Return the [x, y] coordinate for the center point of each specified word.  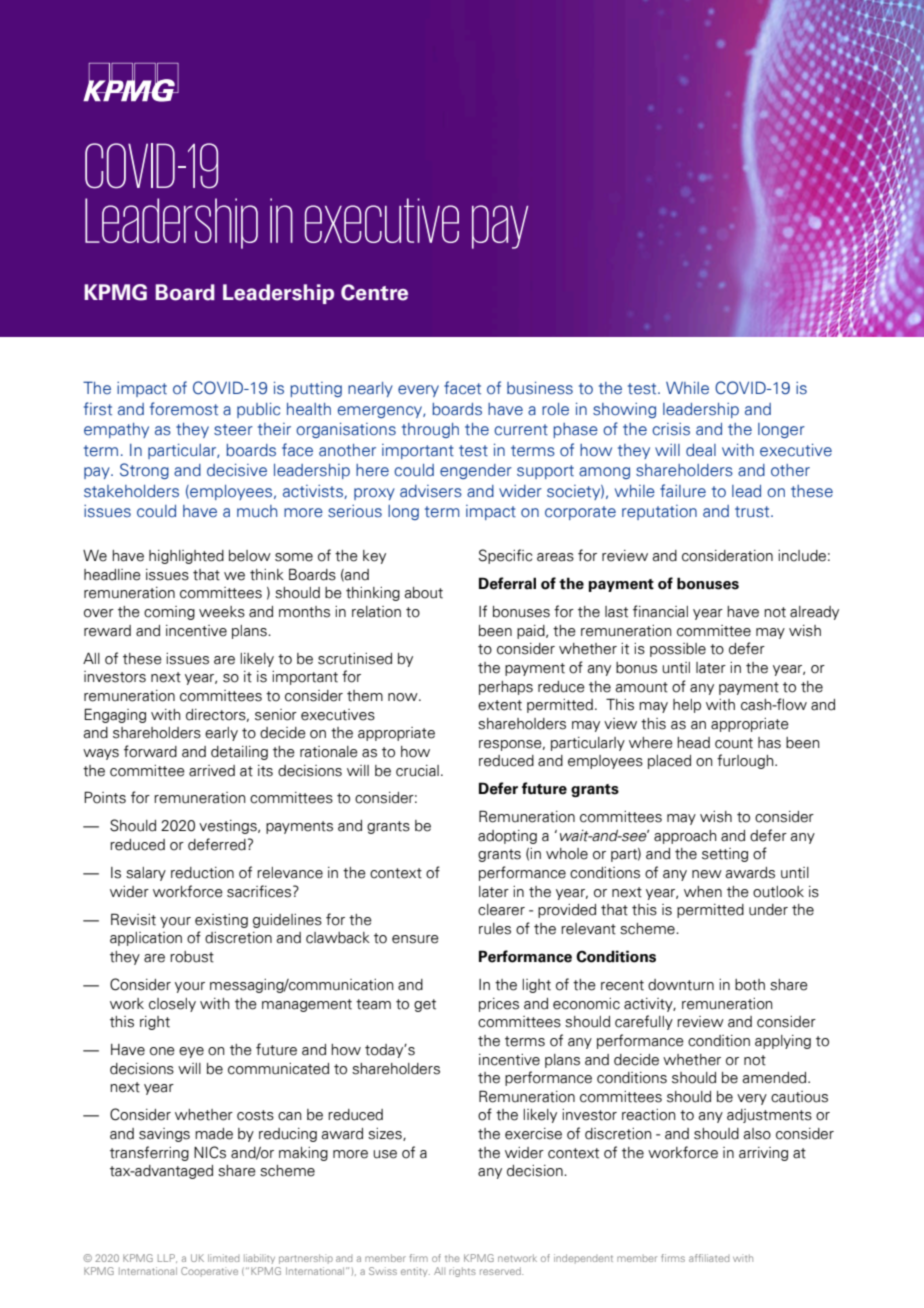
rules [495, 929]
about [423, 593]
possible [678, 650]
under [768, 910]
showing [624, 410]
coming [169, 613]
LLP [167, 1258]
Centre [374, 292]
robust [192, 957]
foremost [184, 409]
